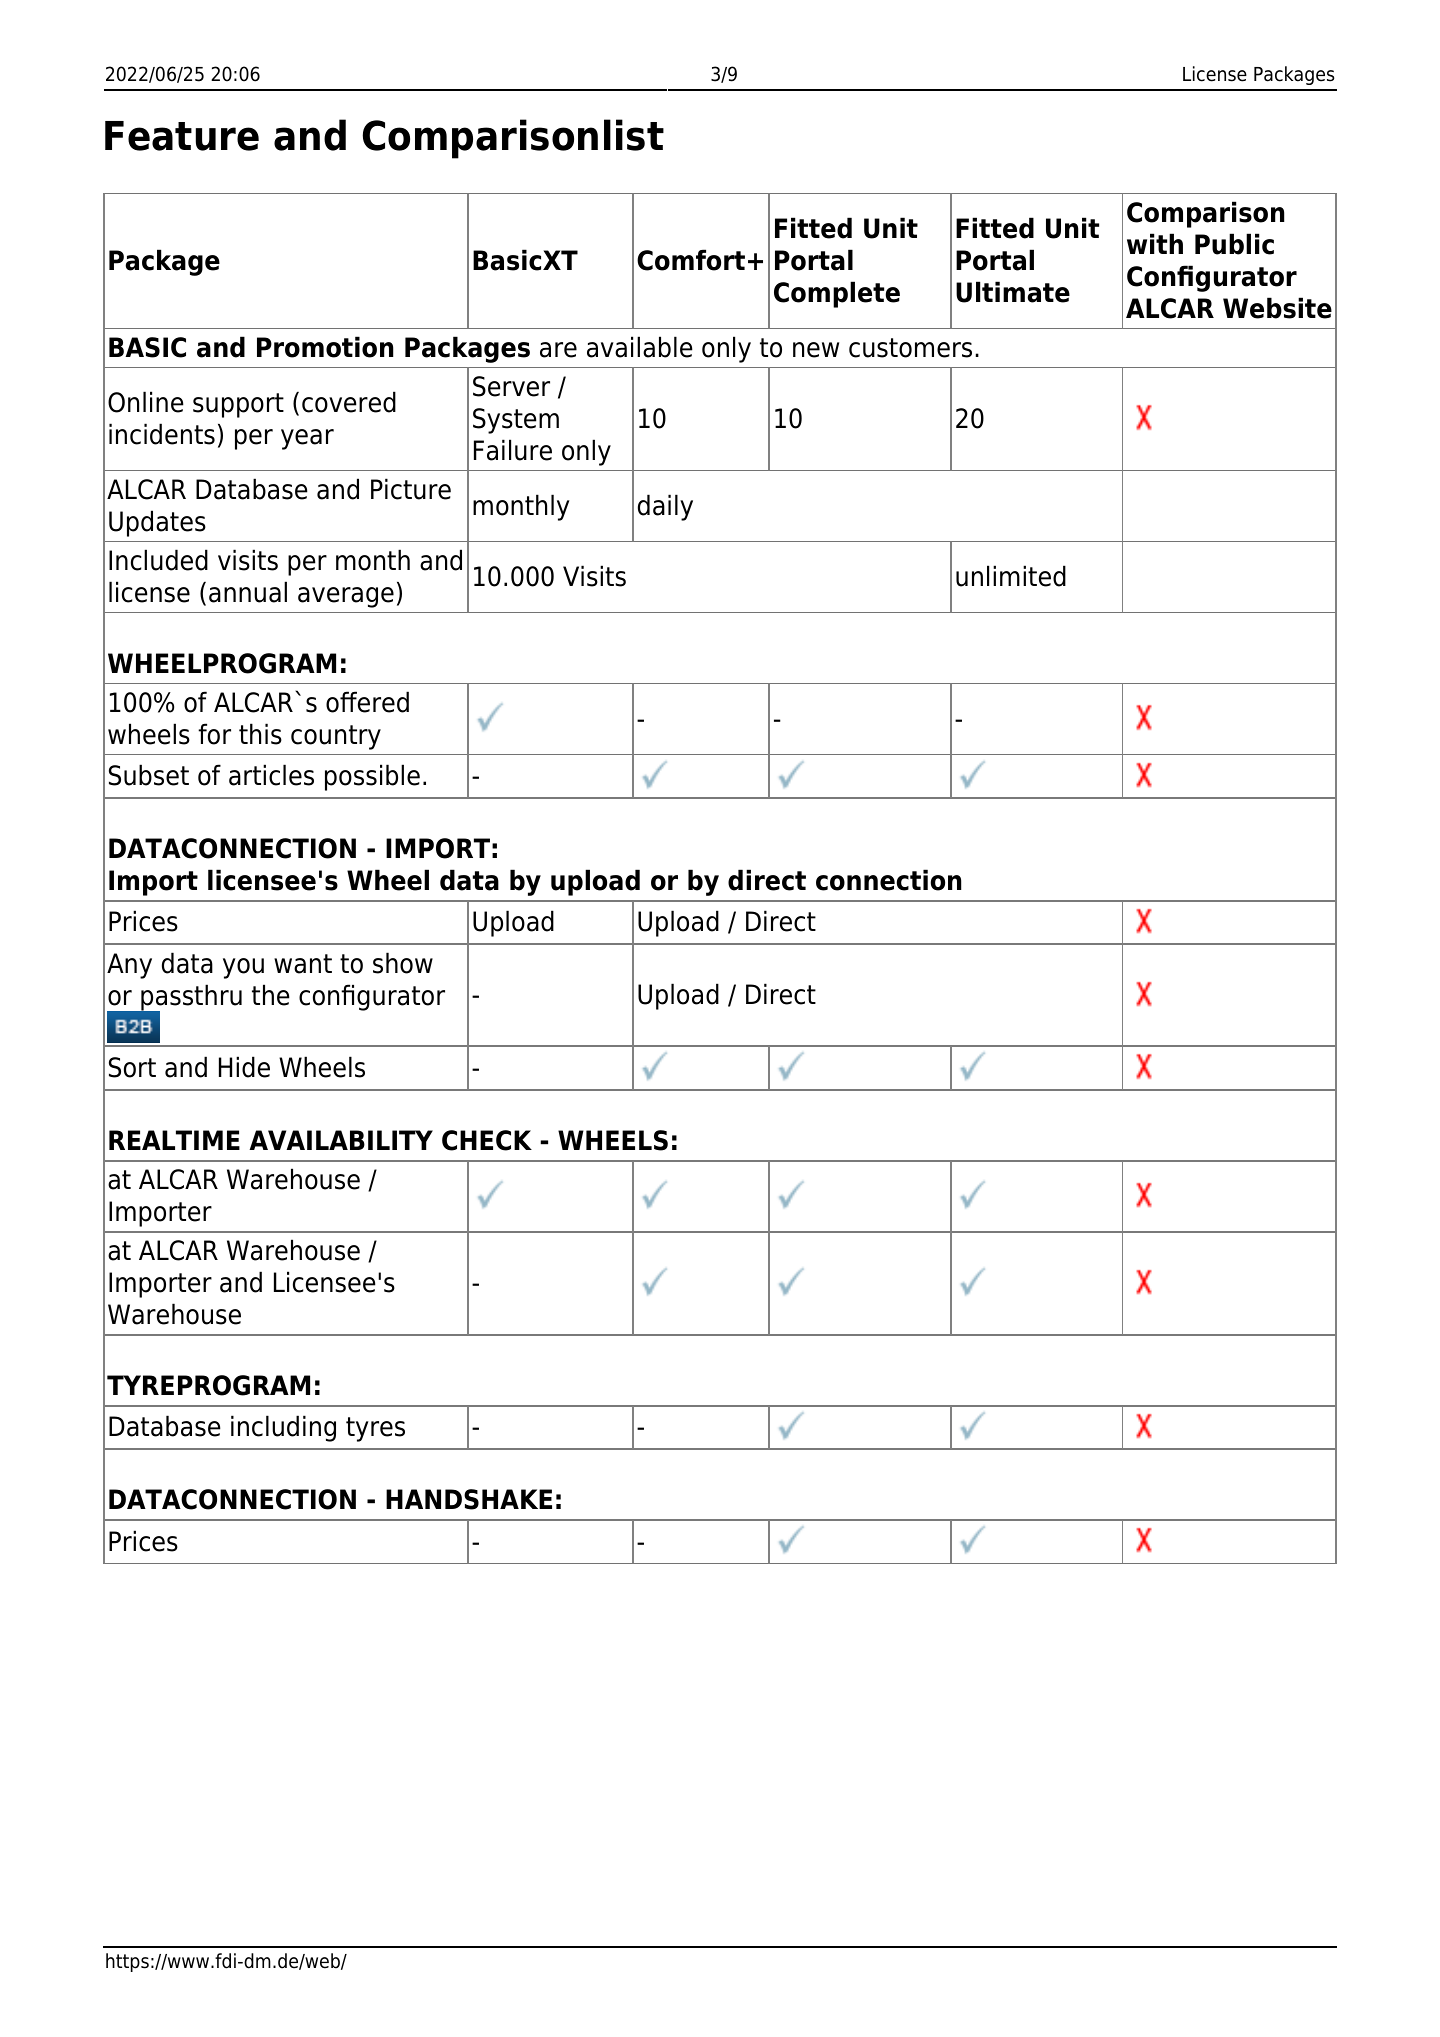 This document has width=1440, height=2037. Describe the element at coordinates (1011, 576) in the document. I see `unlimited` at that location.
